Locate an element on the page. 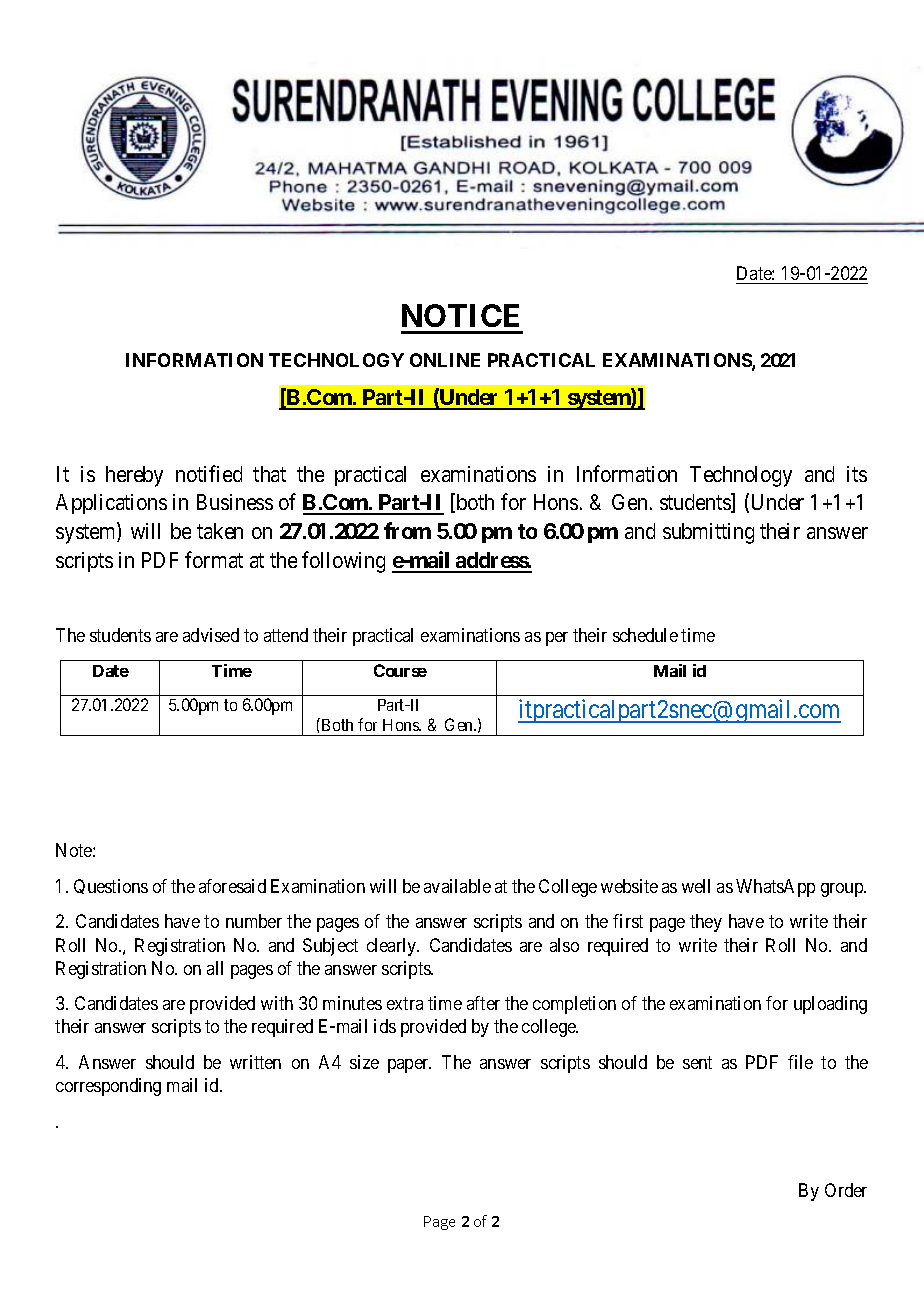 Image resolution: width=924 pixels, height=1308 pixels. ONLINE is located at coordinates (445, 360).
